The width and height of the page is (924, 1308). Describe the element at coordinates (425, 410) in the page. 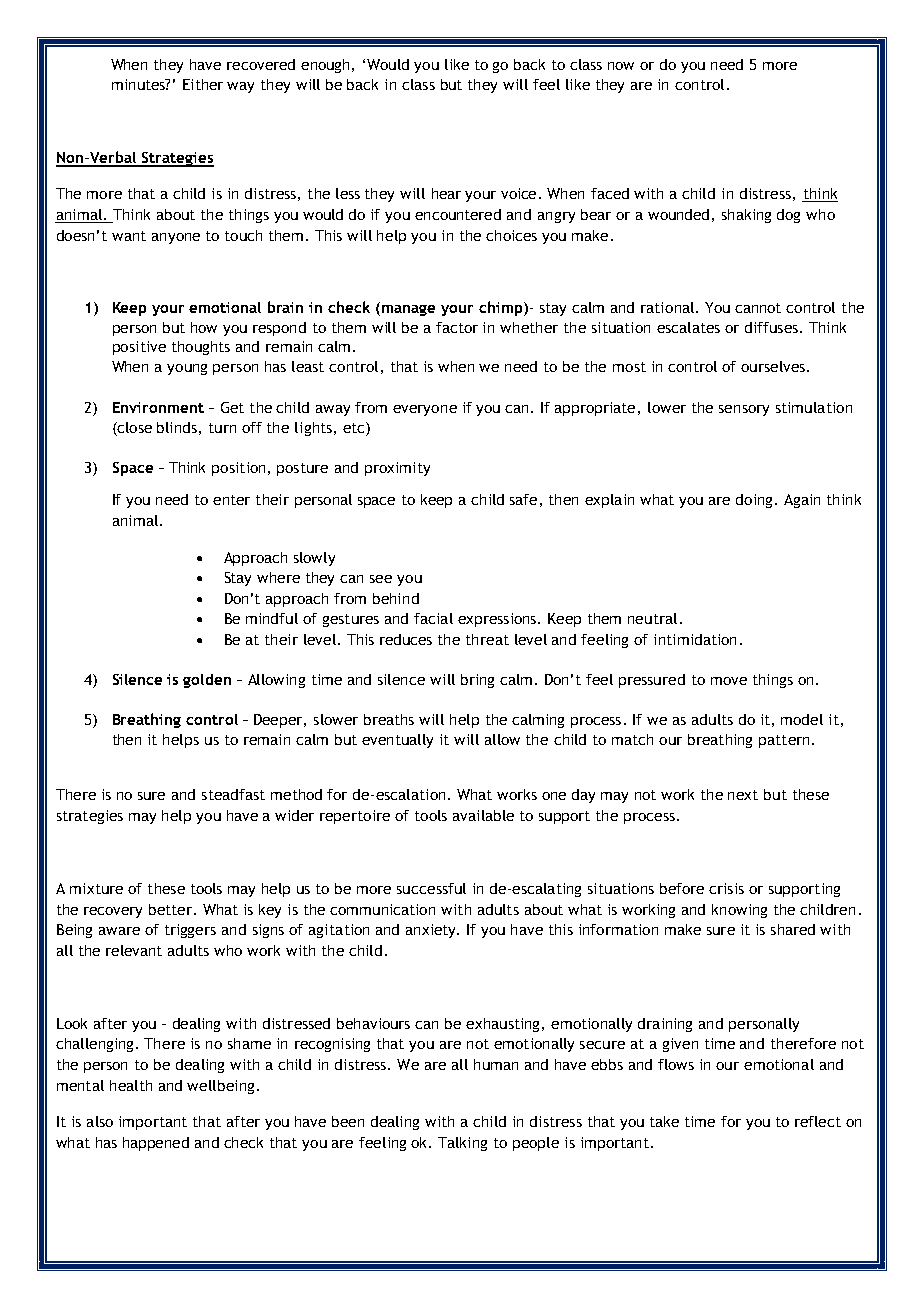

I see `everyone` at that location.
